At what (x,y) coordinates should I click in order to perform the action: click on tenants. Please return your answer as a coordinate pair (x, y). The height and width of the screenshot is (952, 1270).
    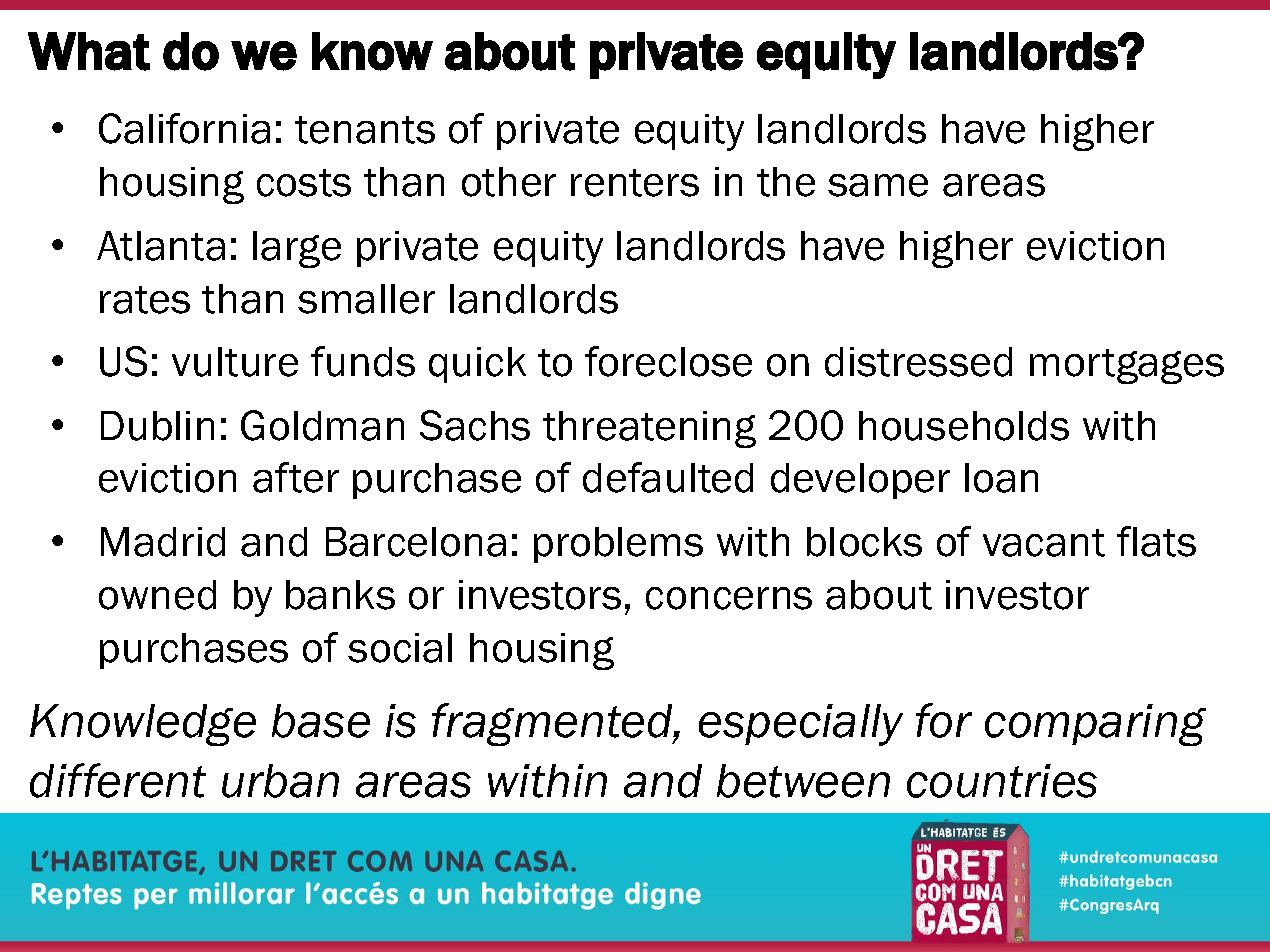
    Looking at the image, I should click on (365, 130).
